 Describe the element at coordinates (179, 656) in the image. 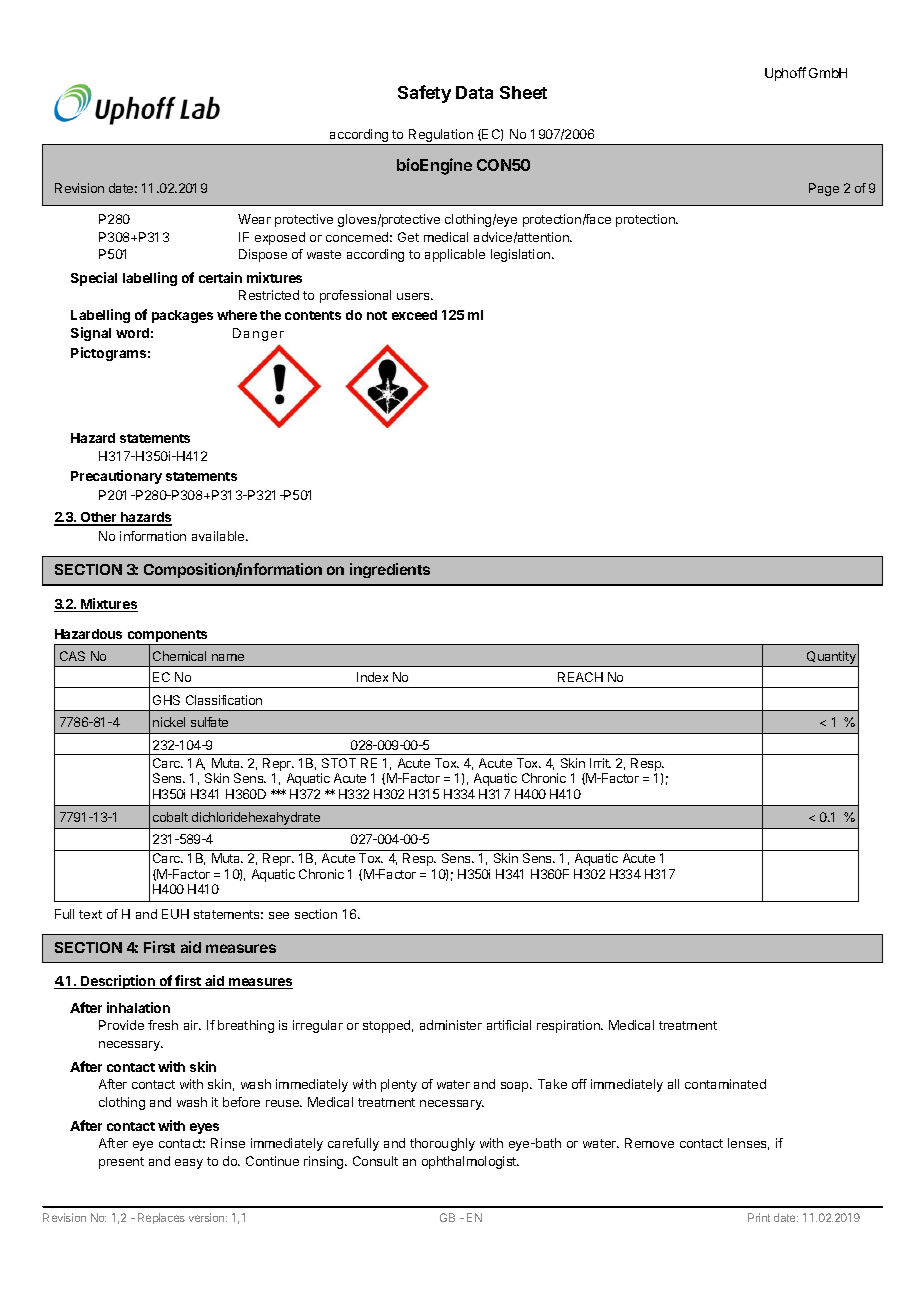

I see `Chemical` at that location.
